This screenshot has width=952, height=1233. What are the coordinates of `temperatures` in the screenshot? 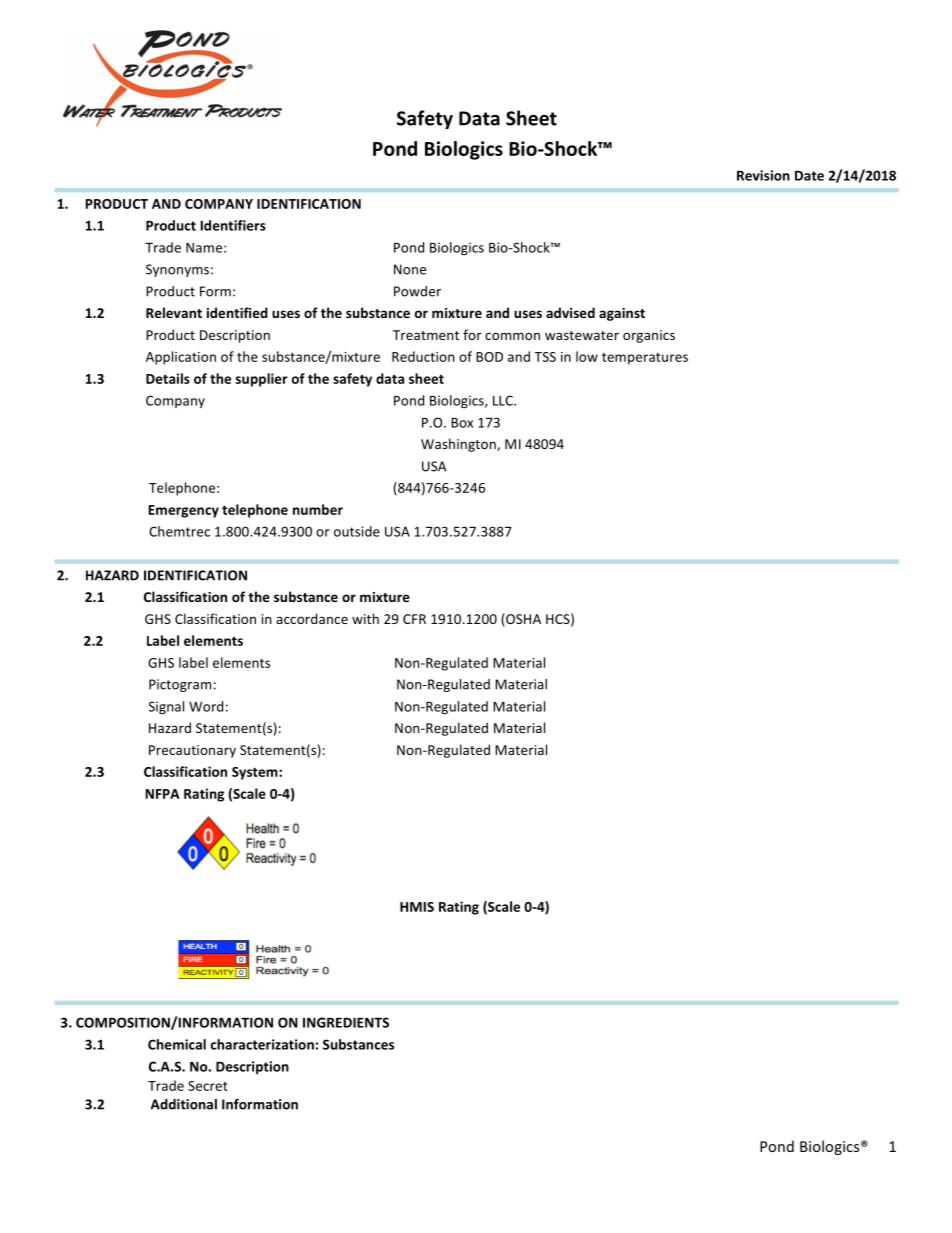 It's located at (645, 359).
